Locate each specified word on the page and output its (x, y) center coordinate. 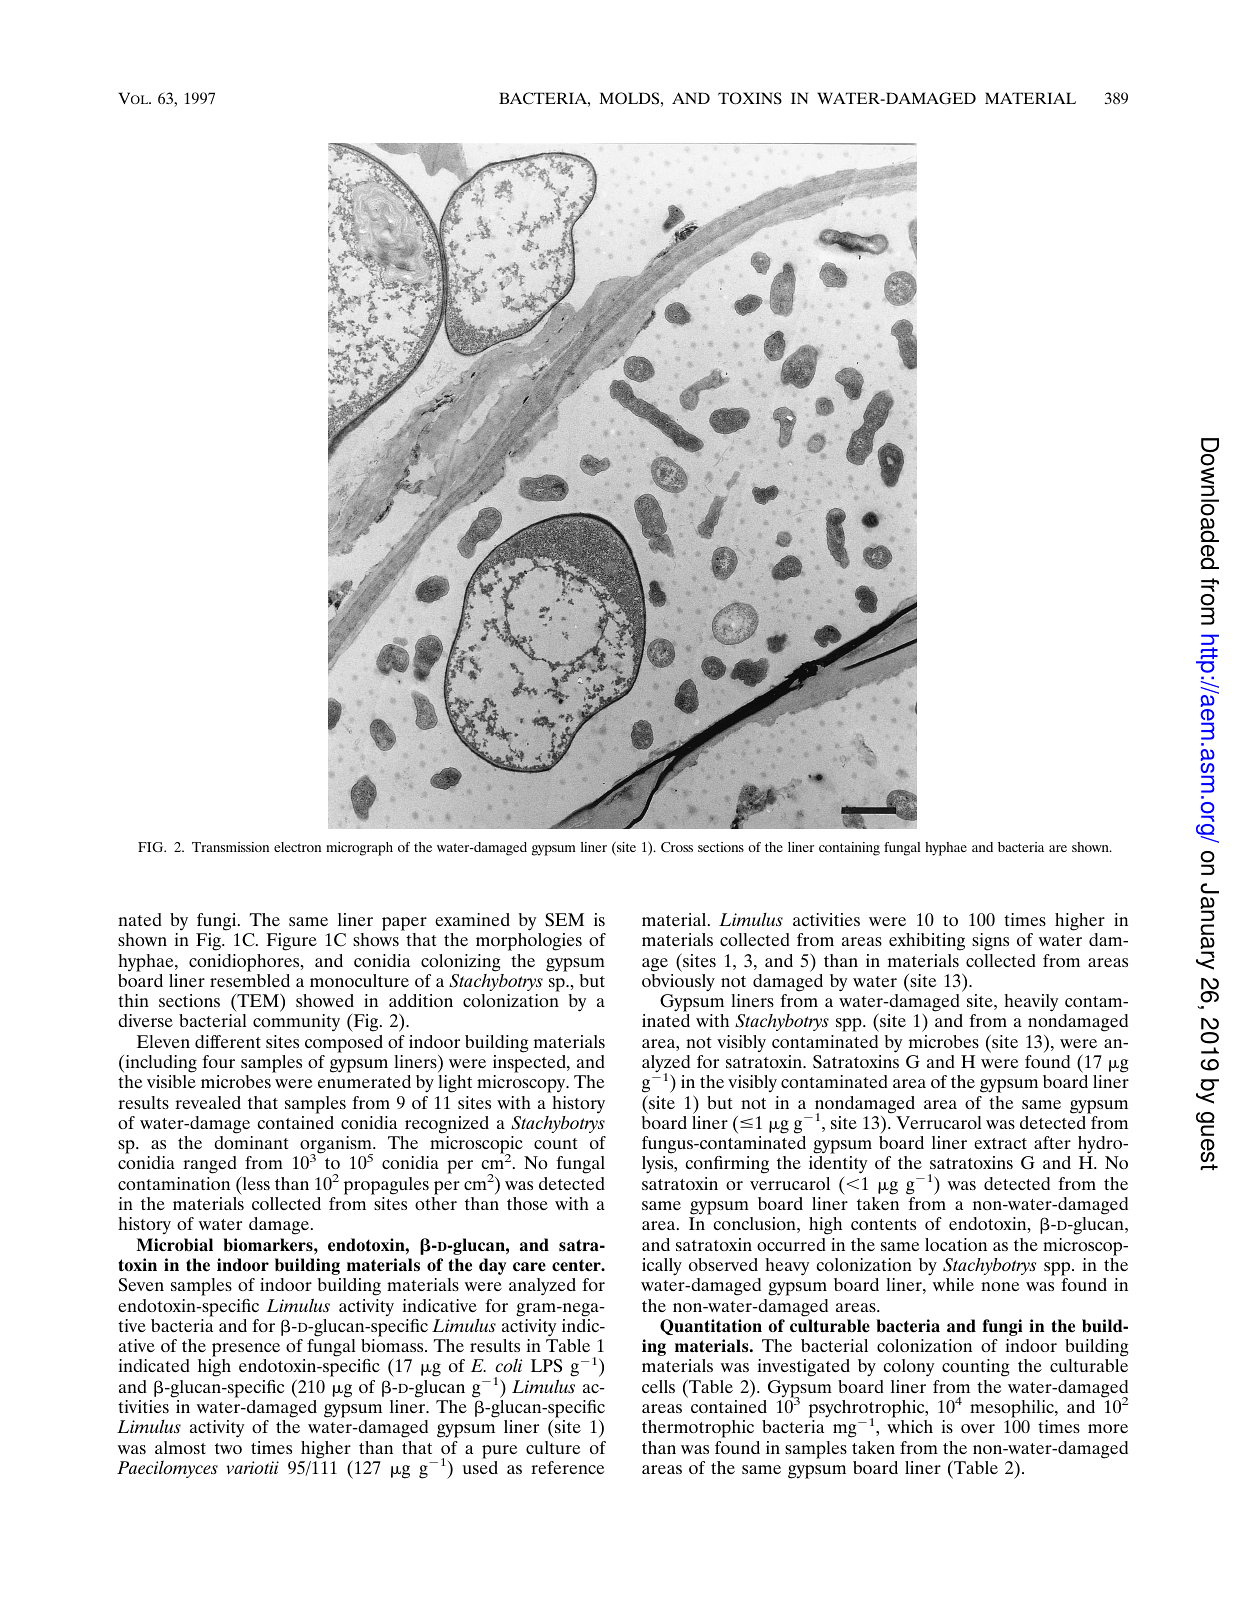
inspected (530, 1064)
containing (849, 849)
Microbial (175, 1244)
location (956, 1244)
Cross (677, 847)
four (218, 1061)
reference (567, 1467)
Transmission (230, 847)
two (228, 1448)
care (529, 1267)
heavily (1031, 1003)
